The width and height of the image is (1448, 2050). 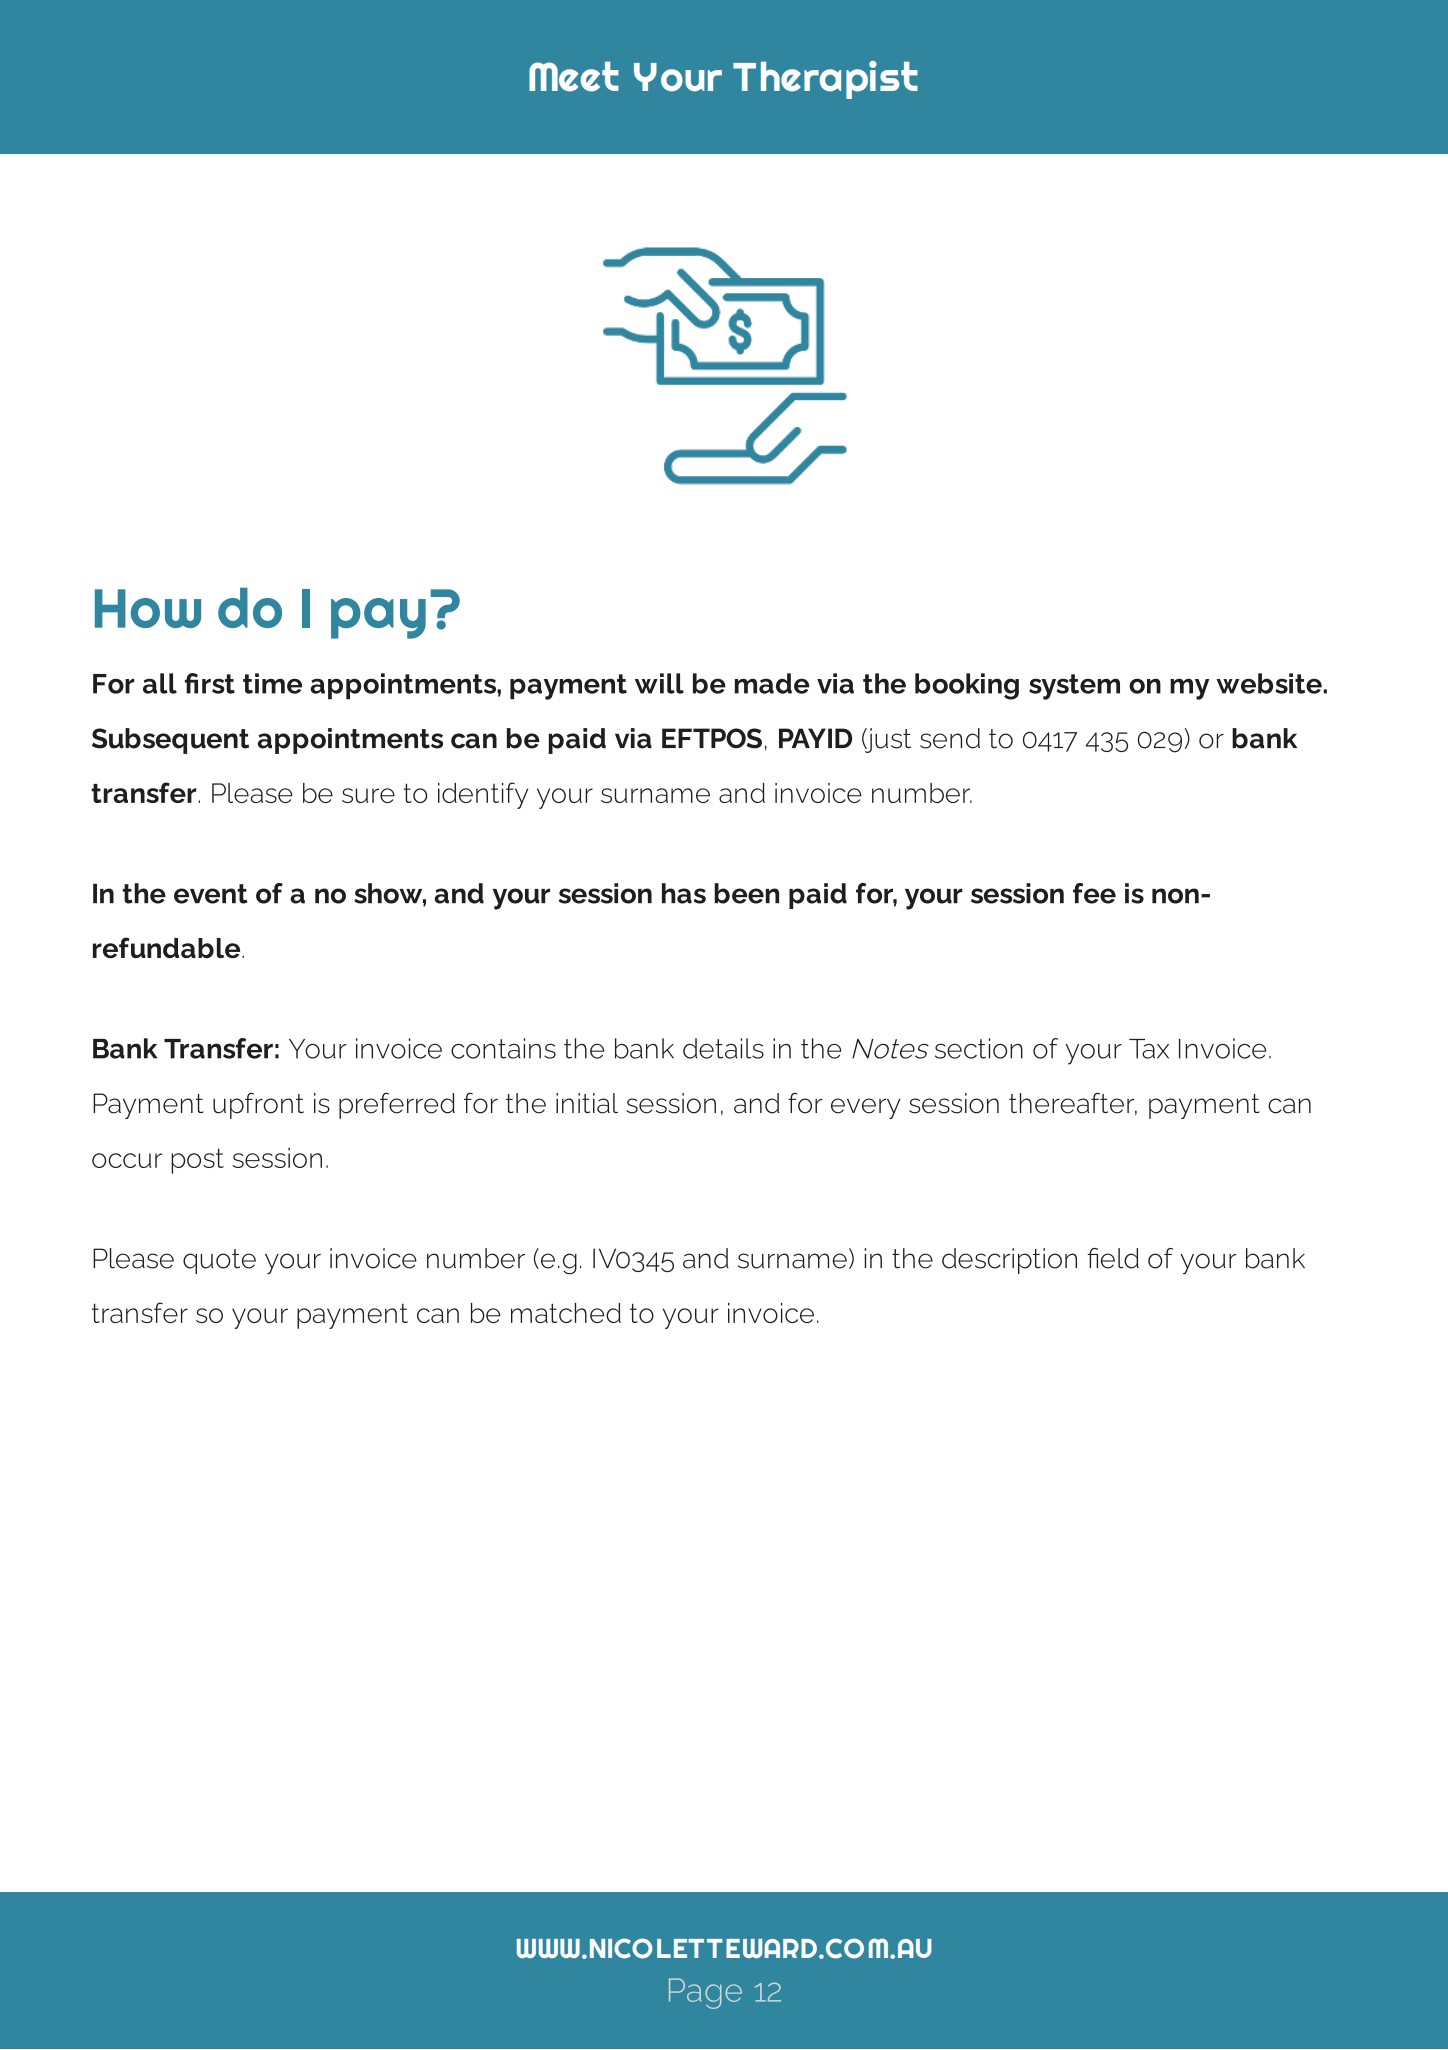 I want to click on Therapist, so click(x=825, y=80).
